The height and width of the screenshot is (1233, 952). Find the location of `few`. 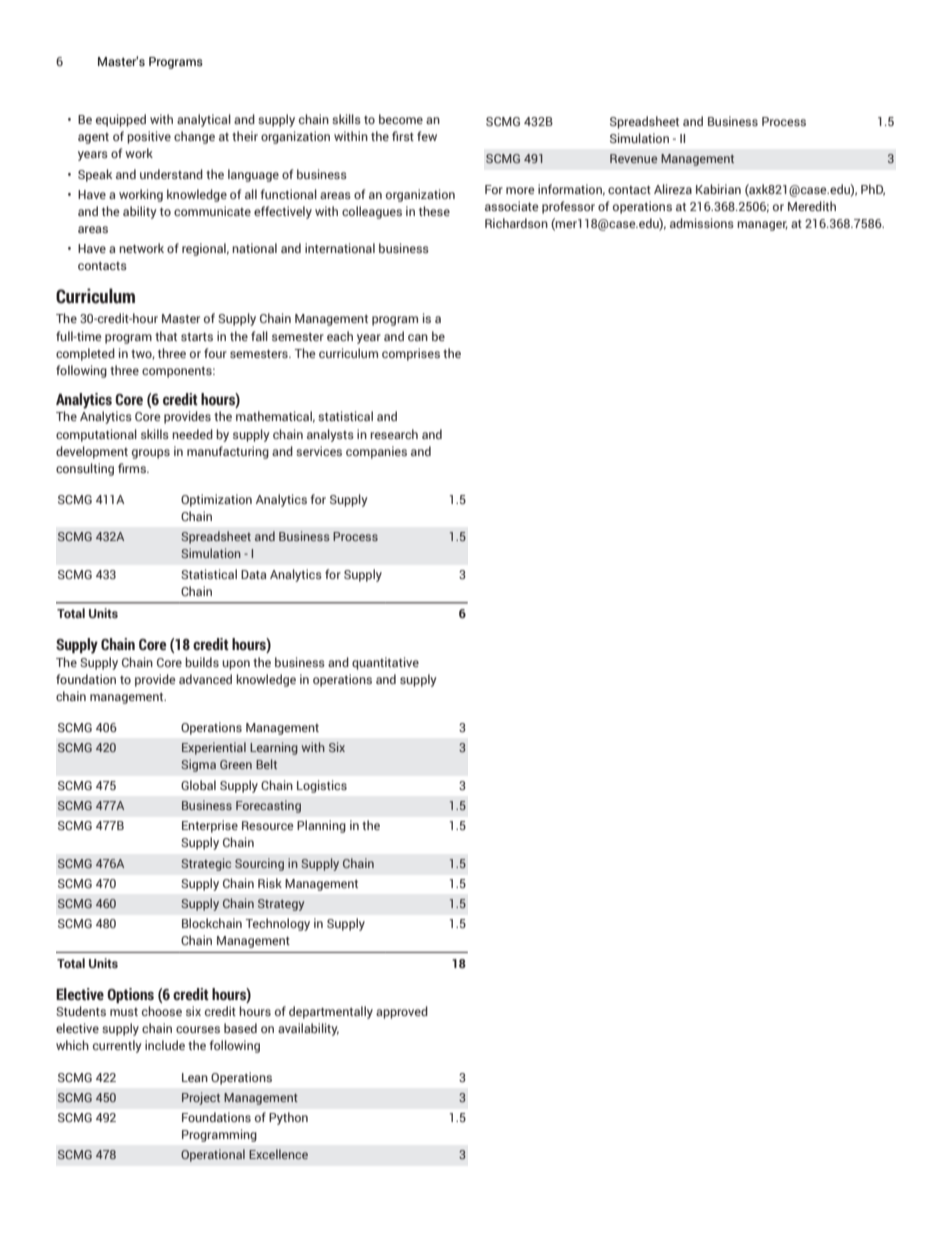

few is located at coordinates (427, 136).
